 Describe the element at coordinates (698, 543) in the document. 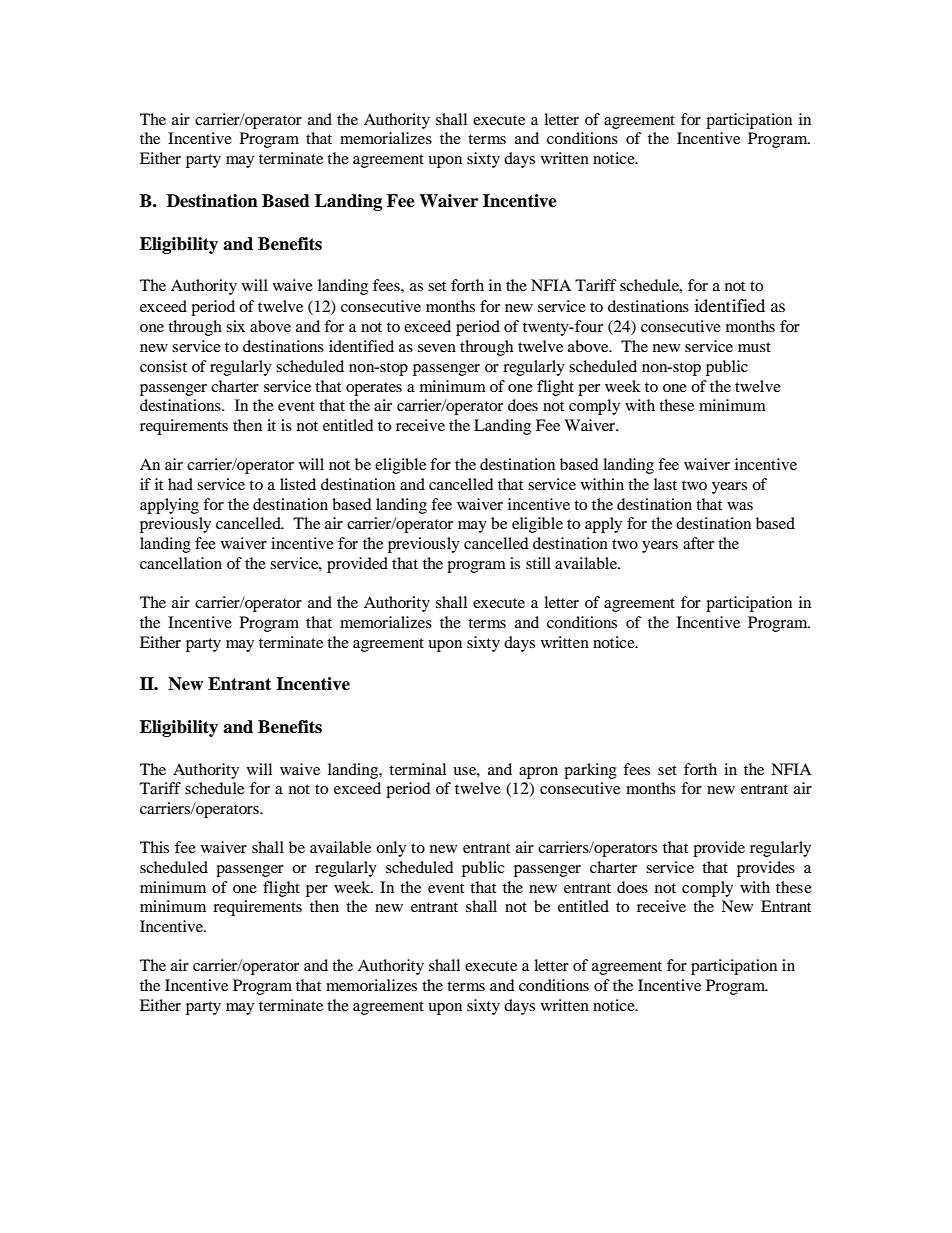

I see `after` at that location.
